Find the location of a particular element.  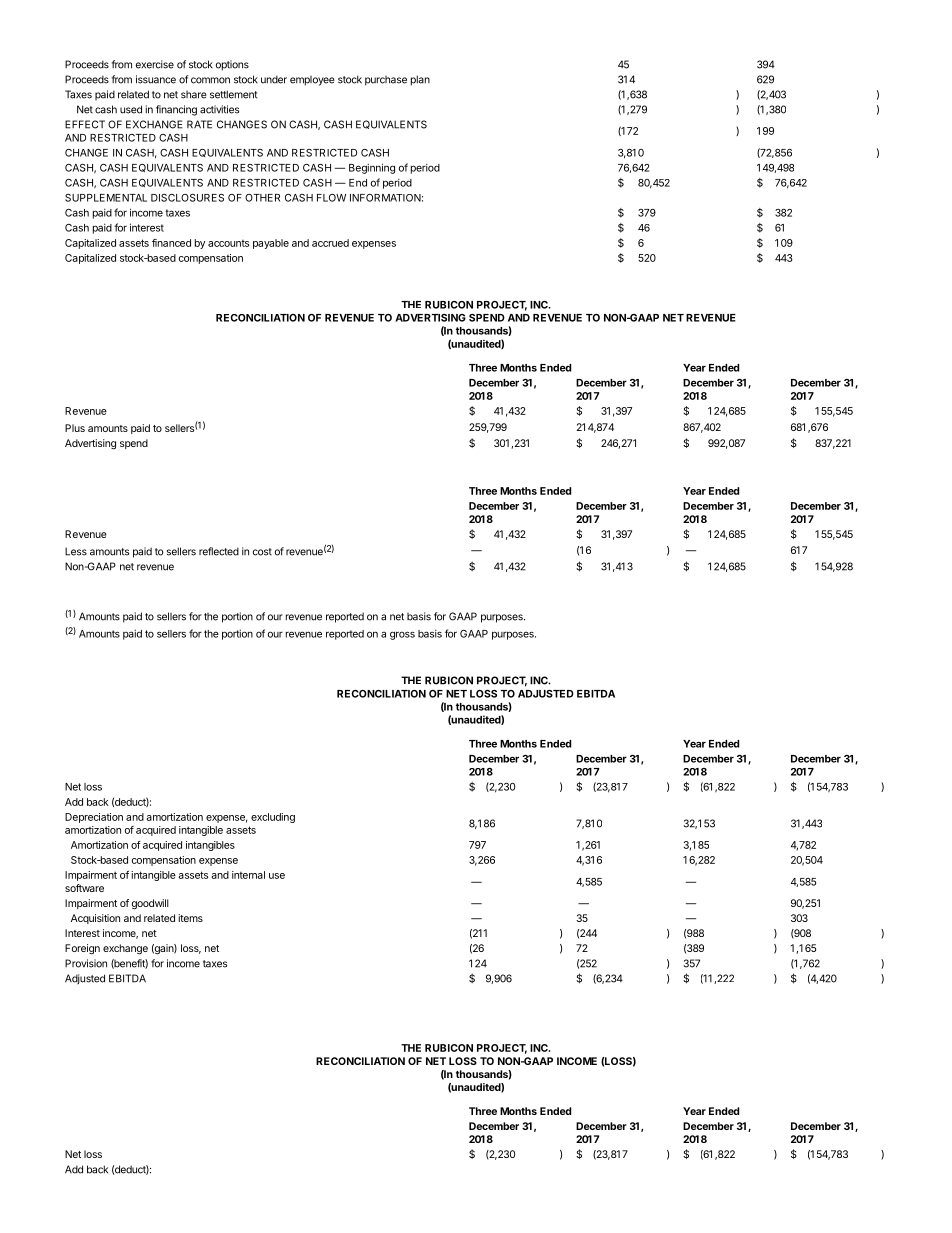

purchase is located at coordinates (386, 81).
